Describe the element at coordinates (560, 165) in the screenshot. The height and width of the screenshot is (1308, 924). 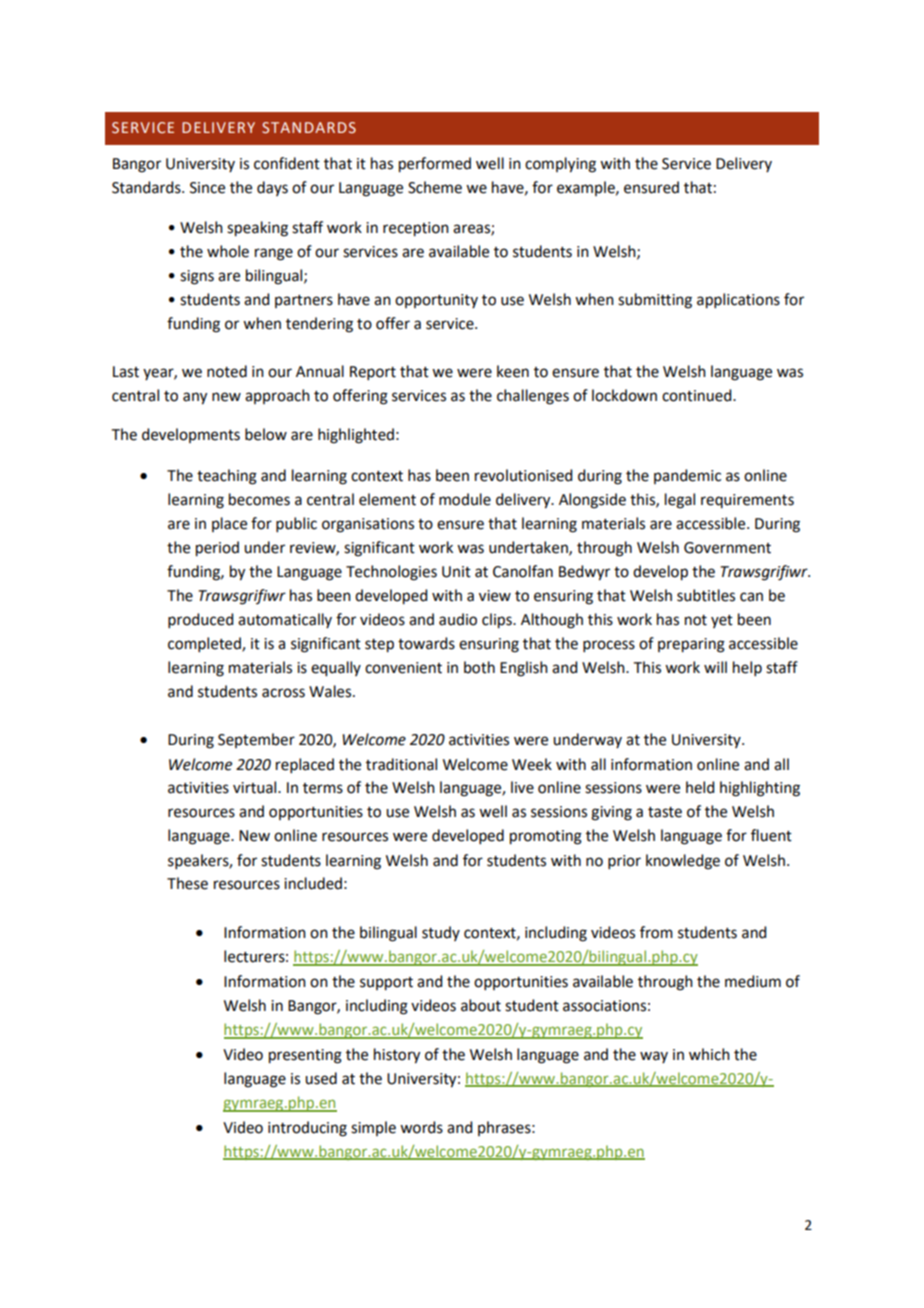
I see `complying` at that location.
